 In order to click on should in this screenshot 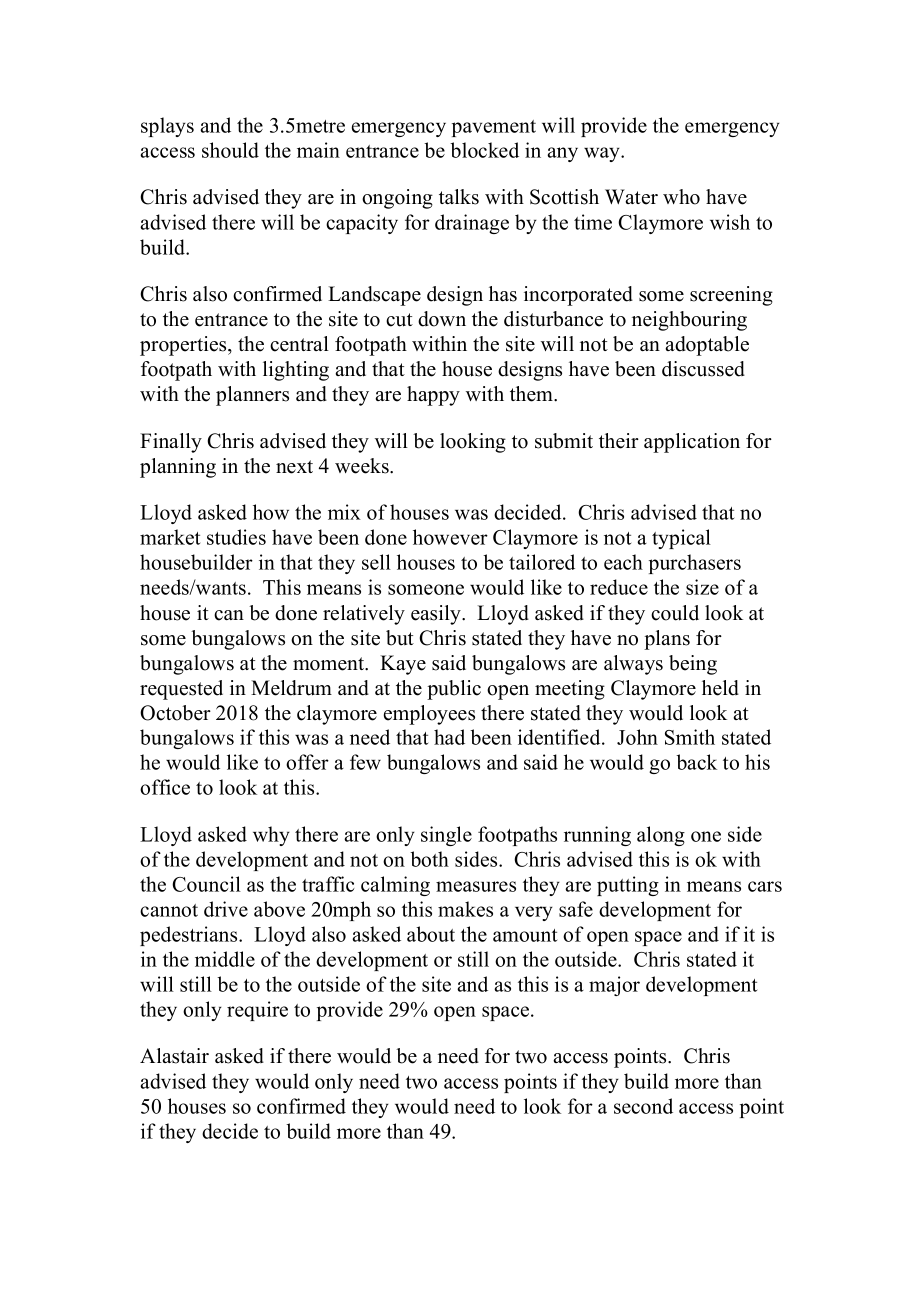, I will do `click(230, 150)`.
